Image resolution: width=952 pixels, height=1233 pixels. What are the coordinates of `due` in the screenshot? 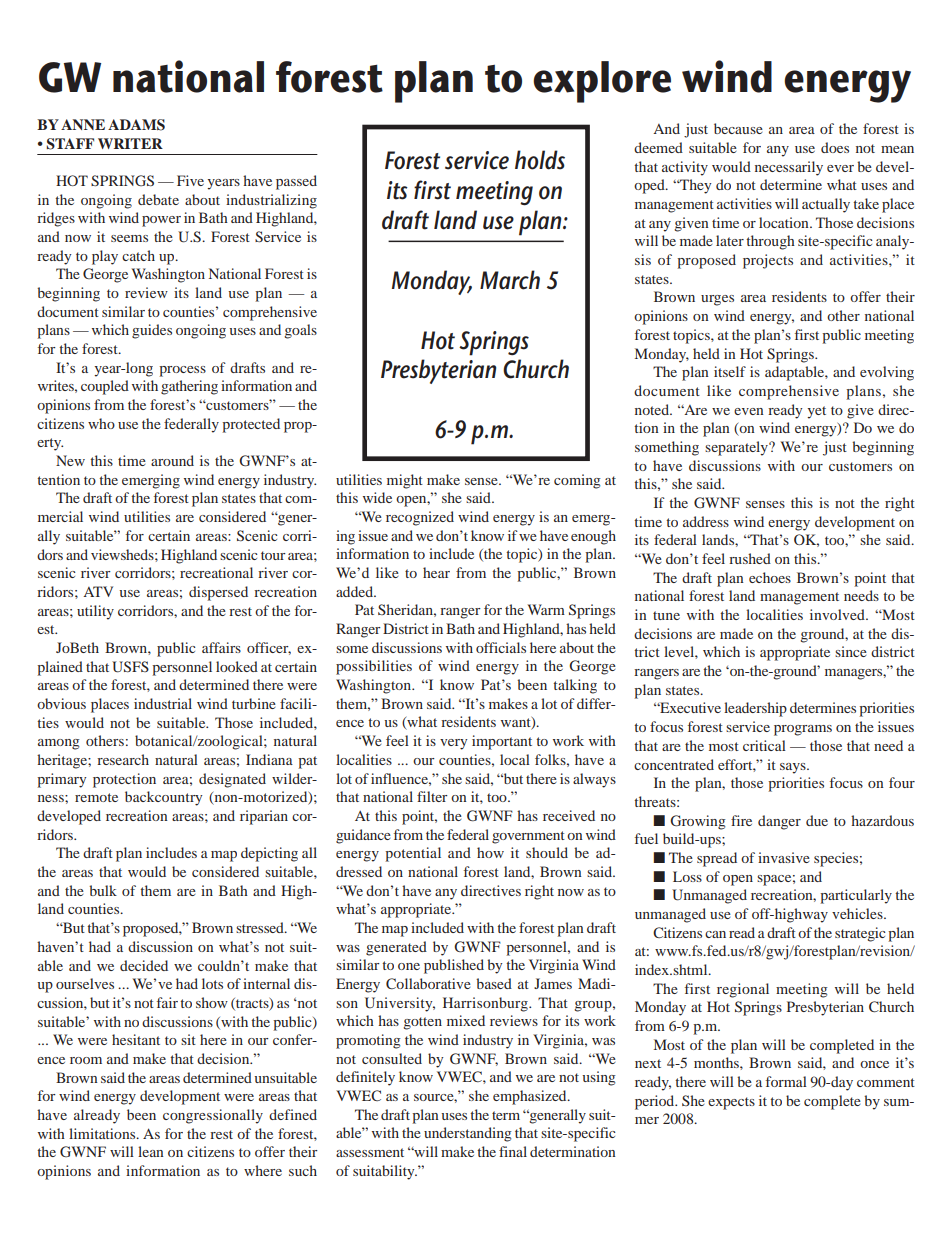 It's located at (817, 820).
